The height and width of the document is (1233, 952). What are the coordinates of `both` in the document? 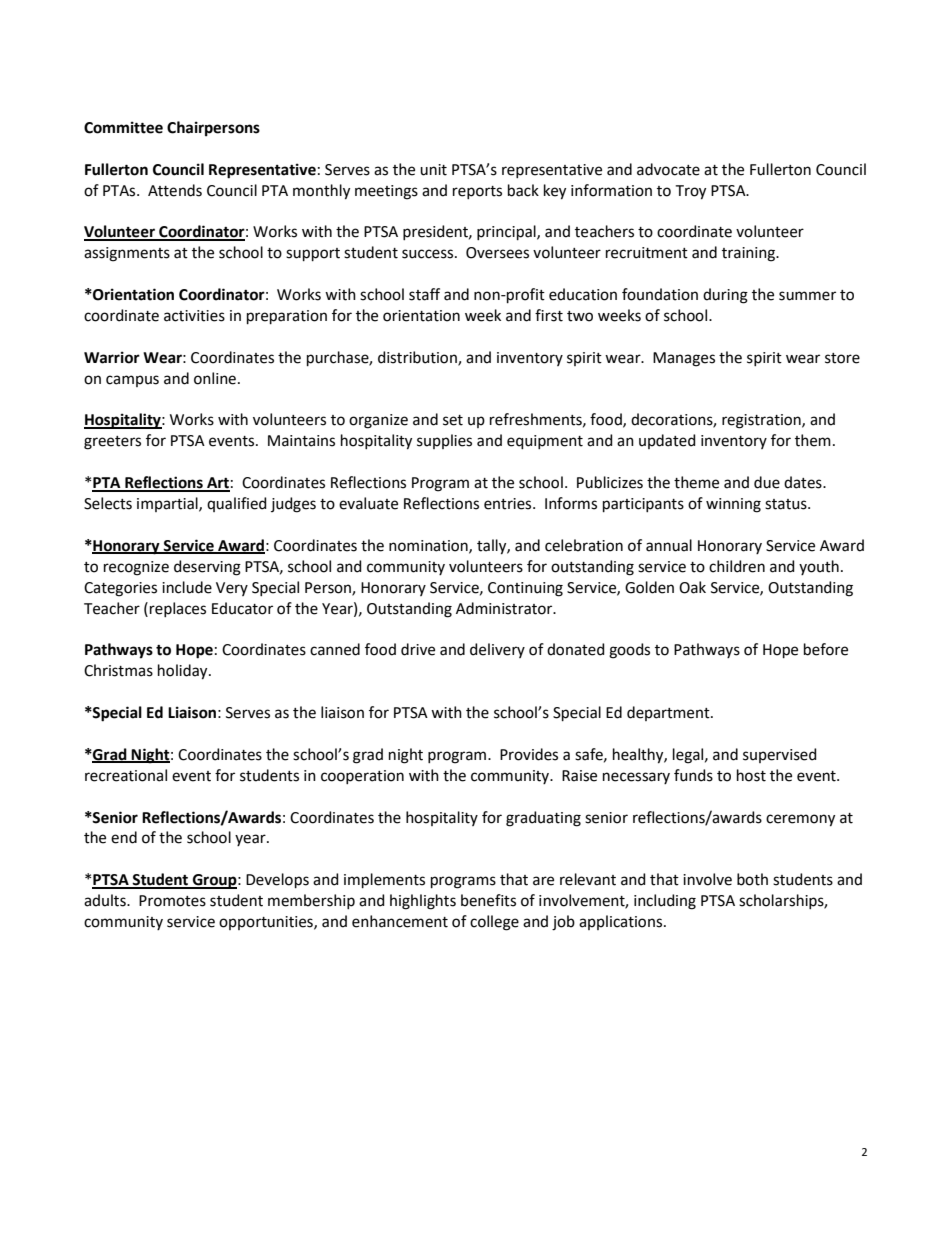 It's located at (752, 879).
